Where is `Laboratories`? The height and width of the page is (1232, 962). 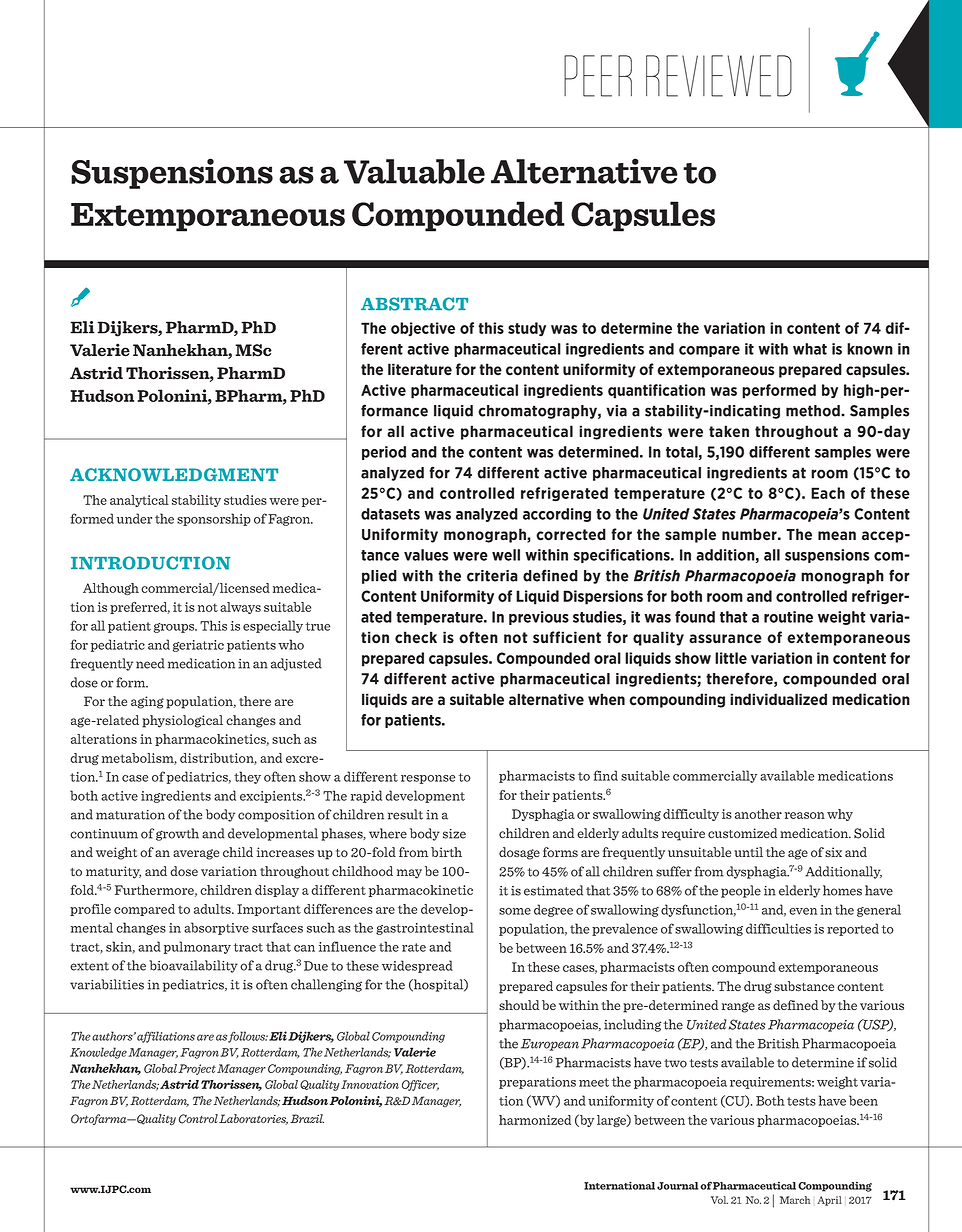
Laboratories is located at coordinates (253, 1119).
